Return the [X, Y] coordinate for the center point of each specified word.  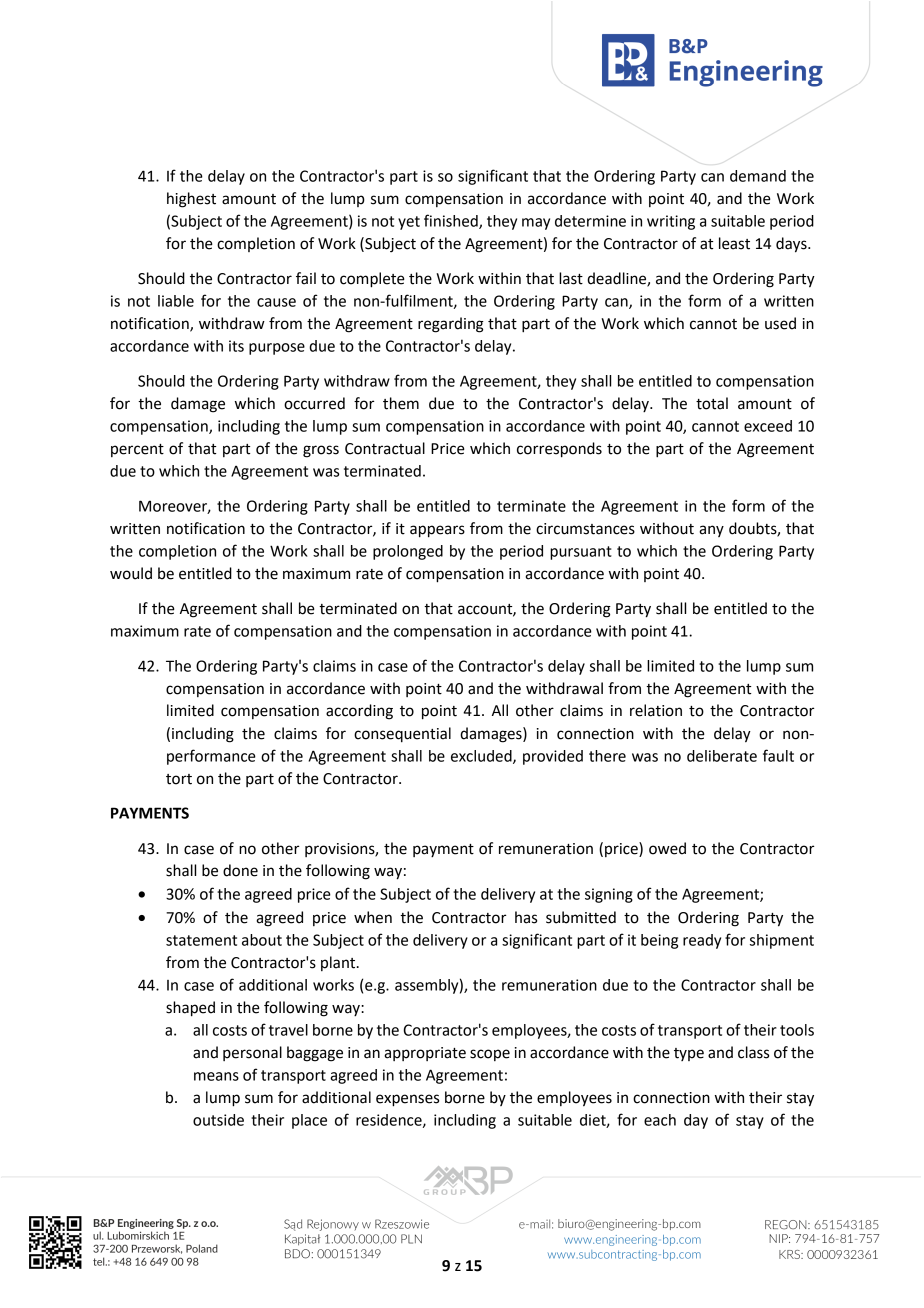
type [689, 1054]
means [216, 1076]
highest [191, 200]
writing [671, 222]
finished [452, 221]
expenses [407, 1100]
